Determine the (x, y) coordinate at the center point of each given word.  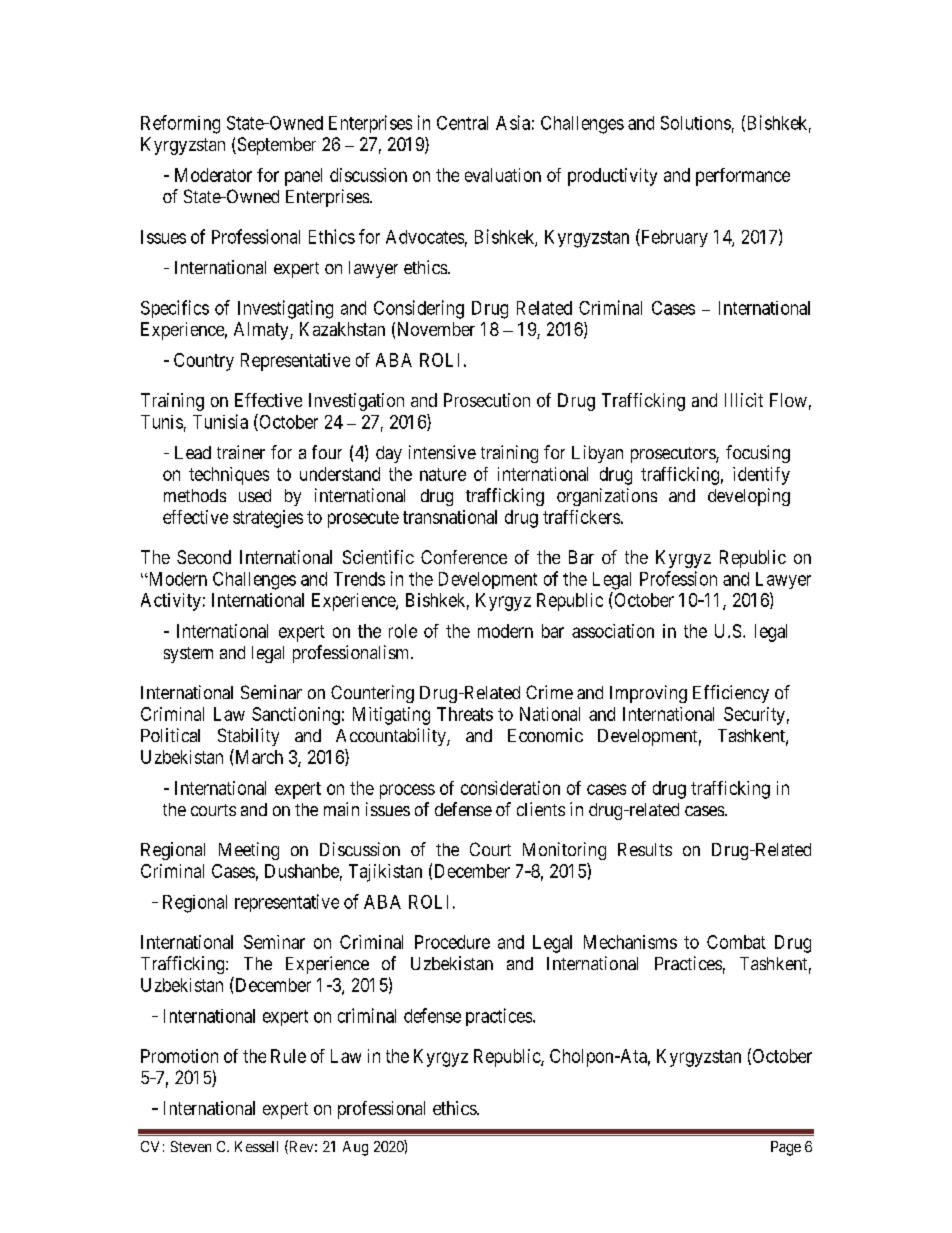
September (275, 146)
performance (743, 177)
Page (786, 1148)
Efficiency (731, 694)
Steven (191, 1146)
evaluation (503, 175)
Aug (355, 1148)
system (188, 655)
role (403, 631)
